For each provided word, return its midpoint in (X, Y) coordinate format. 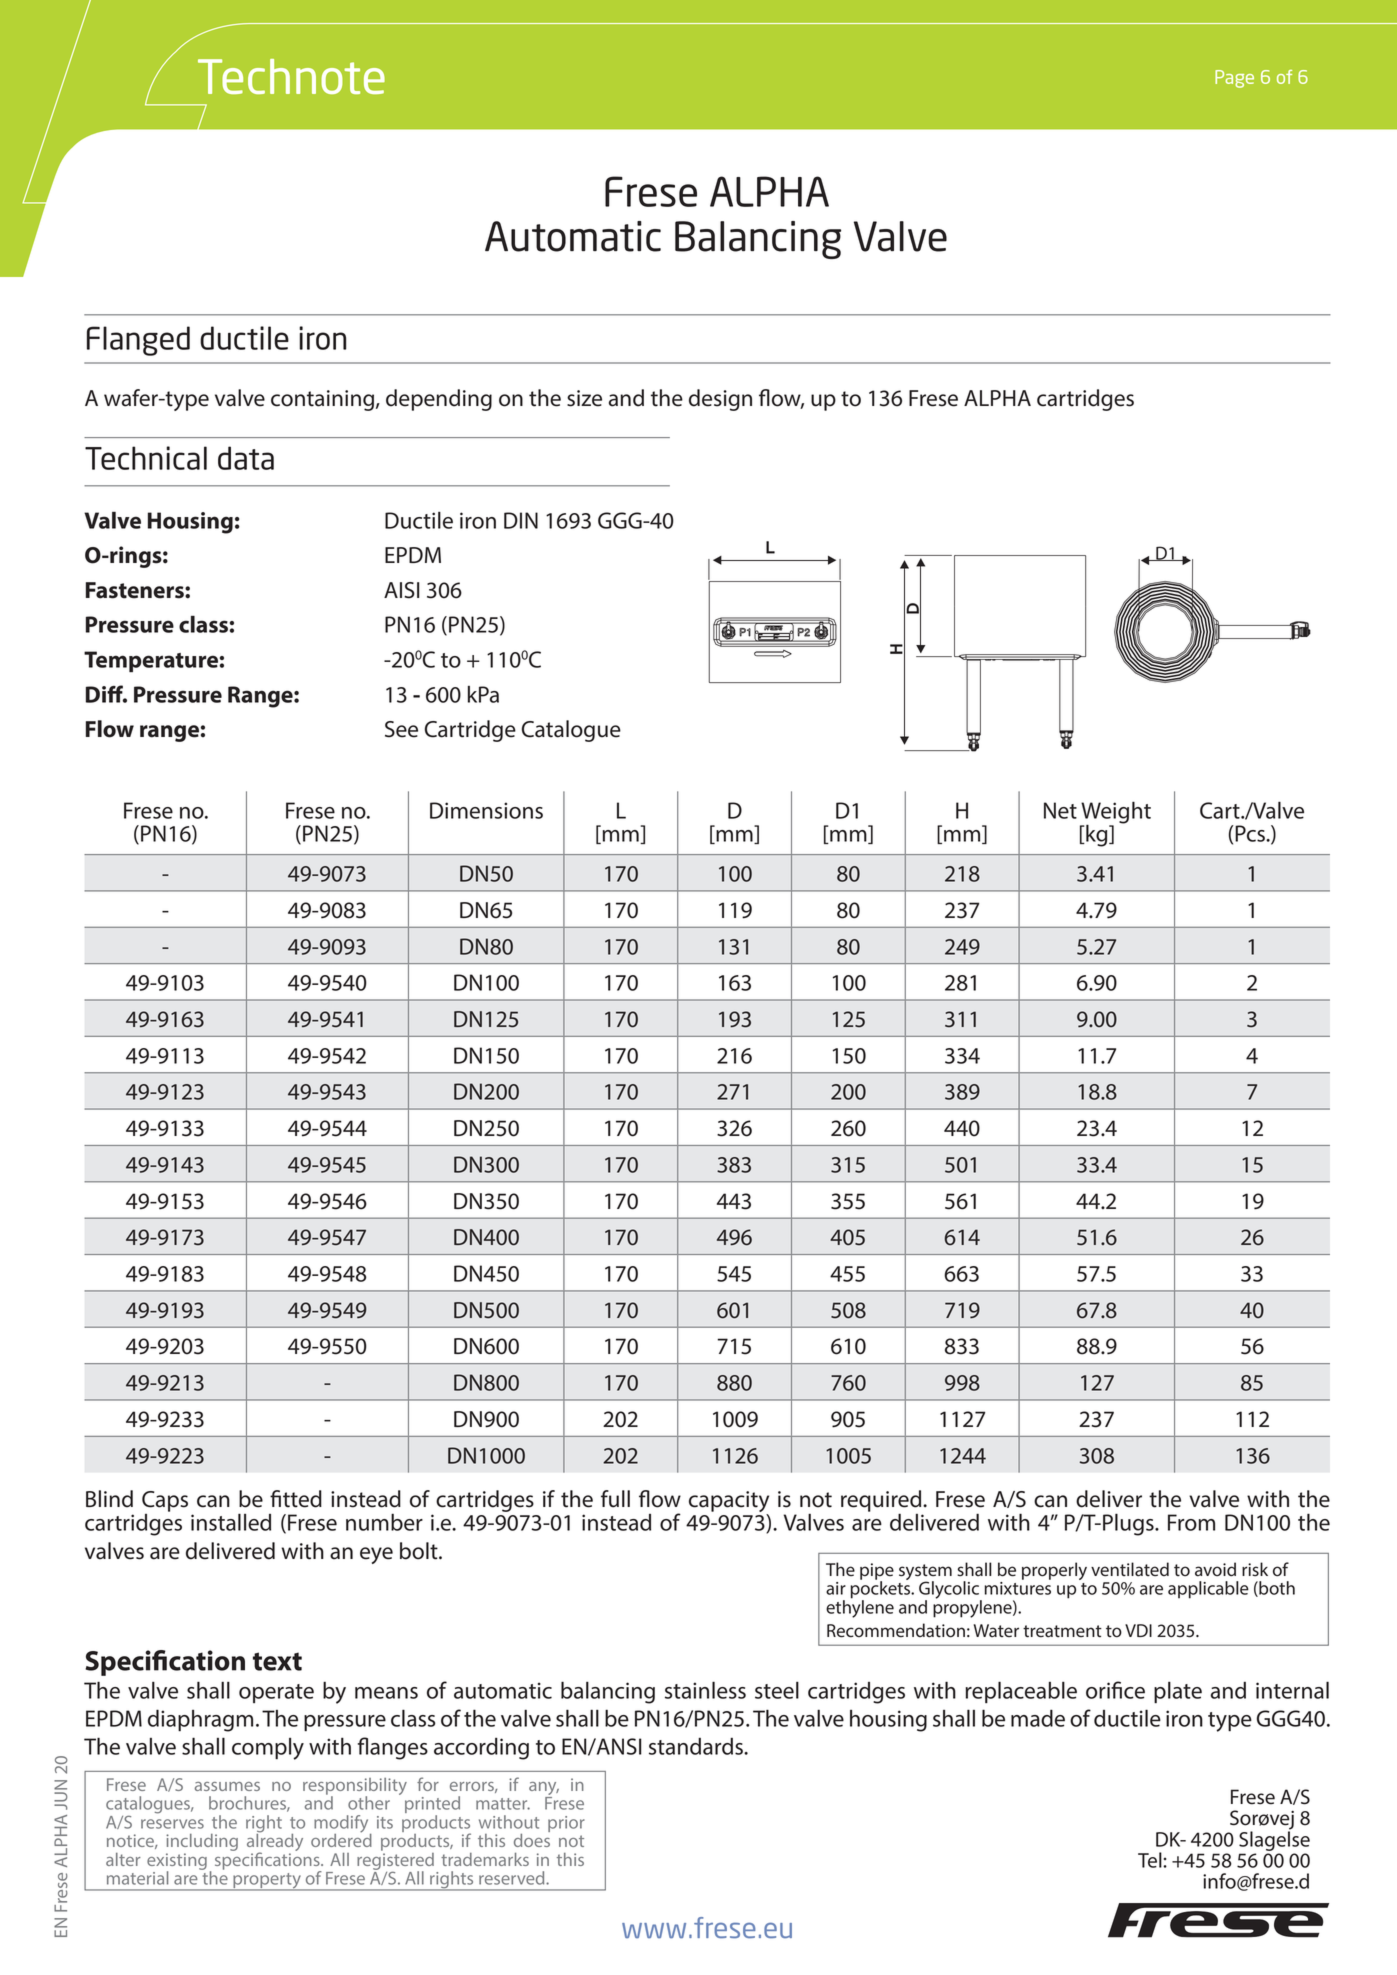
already (275, 1842)
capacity (729, 1503)
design (720, 400)
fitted (296, 1499)
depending (439, 400)
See (401, 729)
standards (697, 1746)
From (1191, 1522)
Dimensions (486, 810)
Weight (1115, 813)
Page (1234, 79)
